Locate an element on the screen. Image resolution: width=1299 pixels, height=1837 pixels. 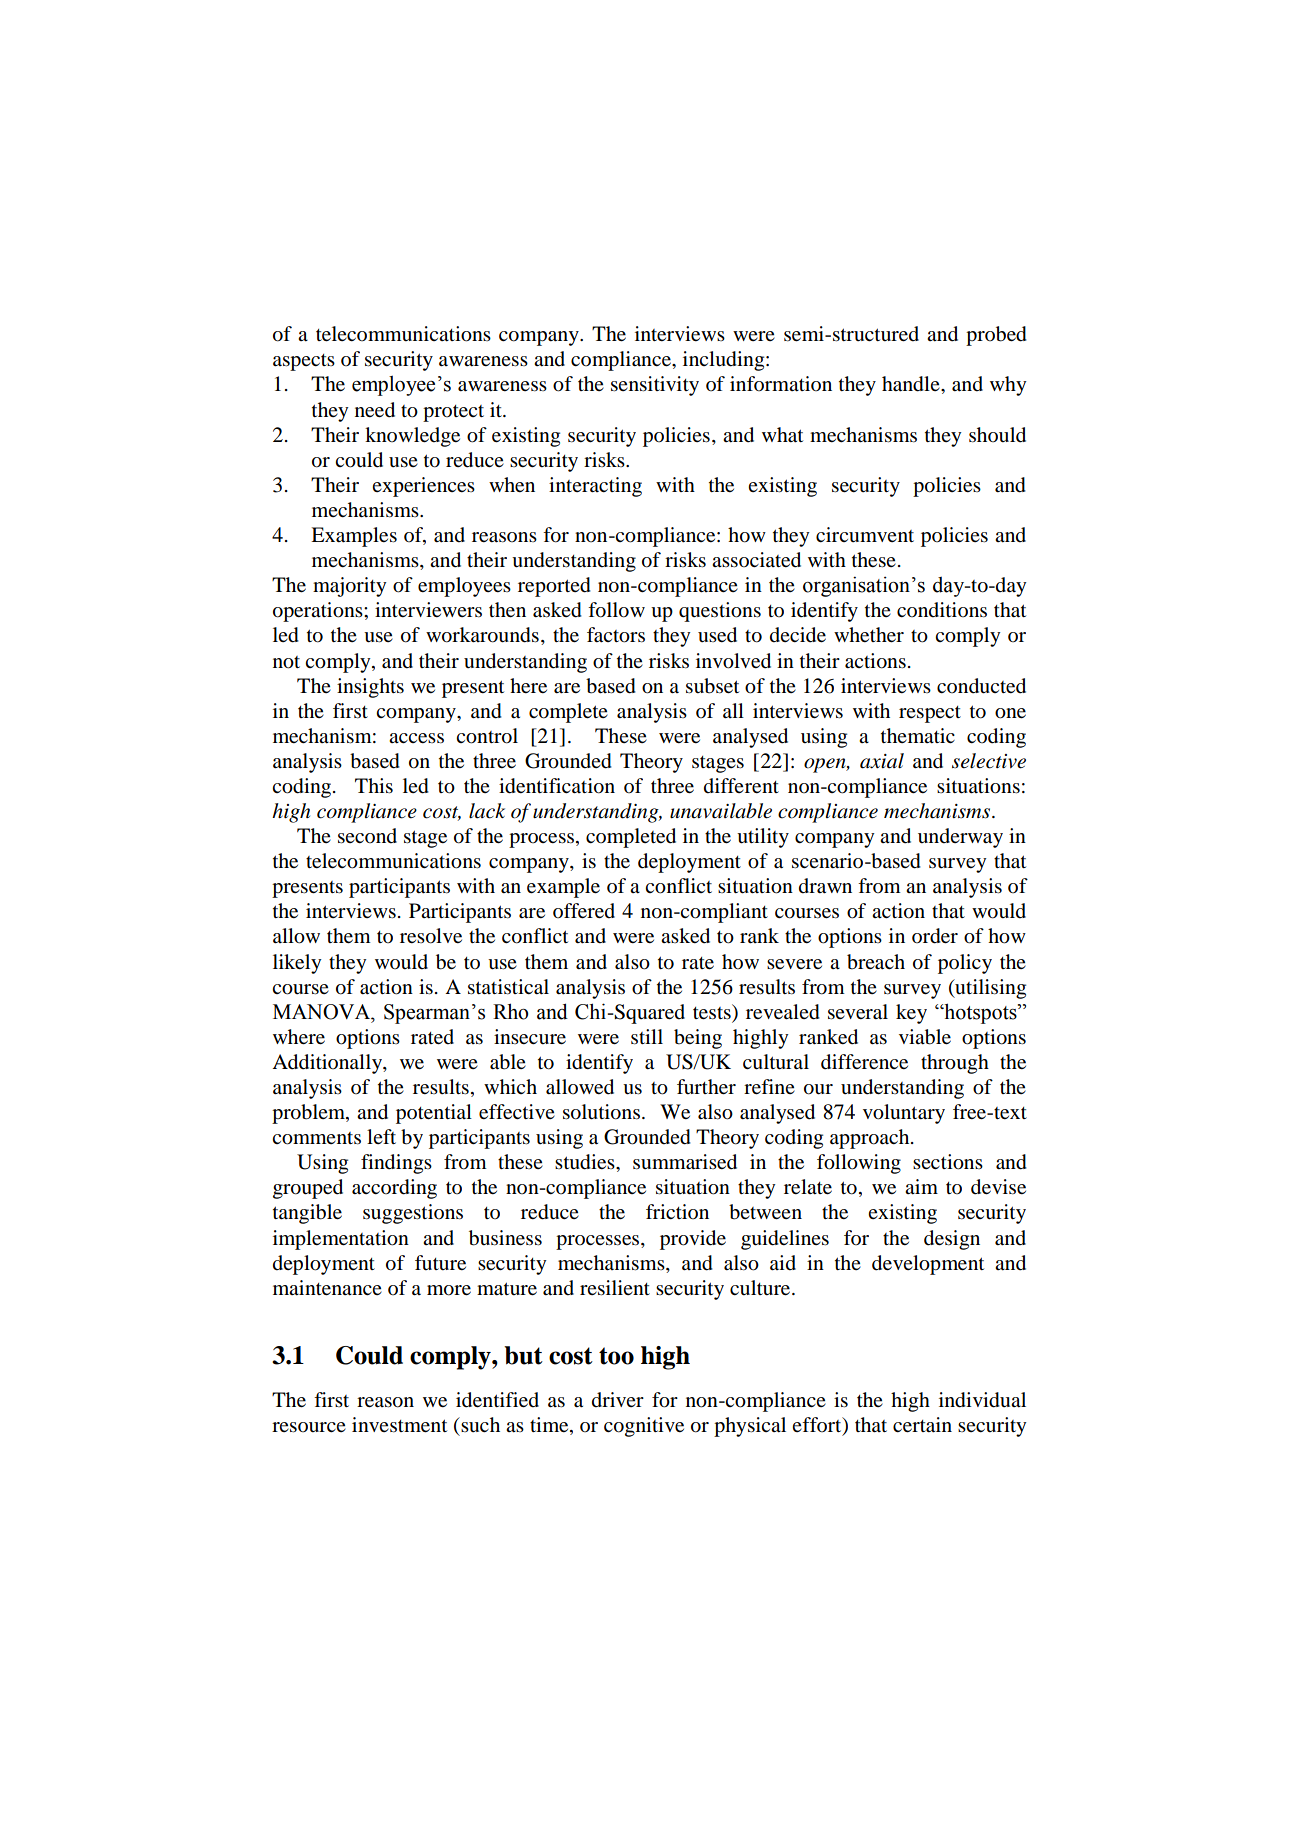
underway is located at coordinates (960, 838).
